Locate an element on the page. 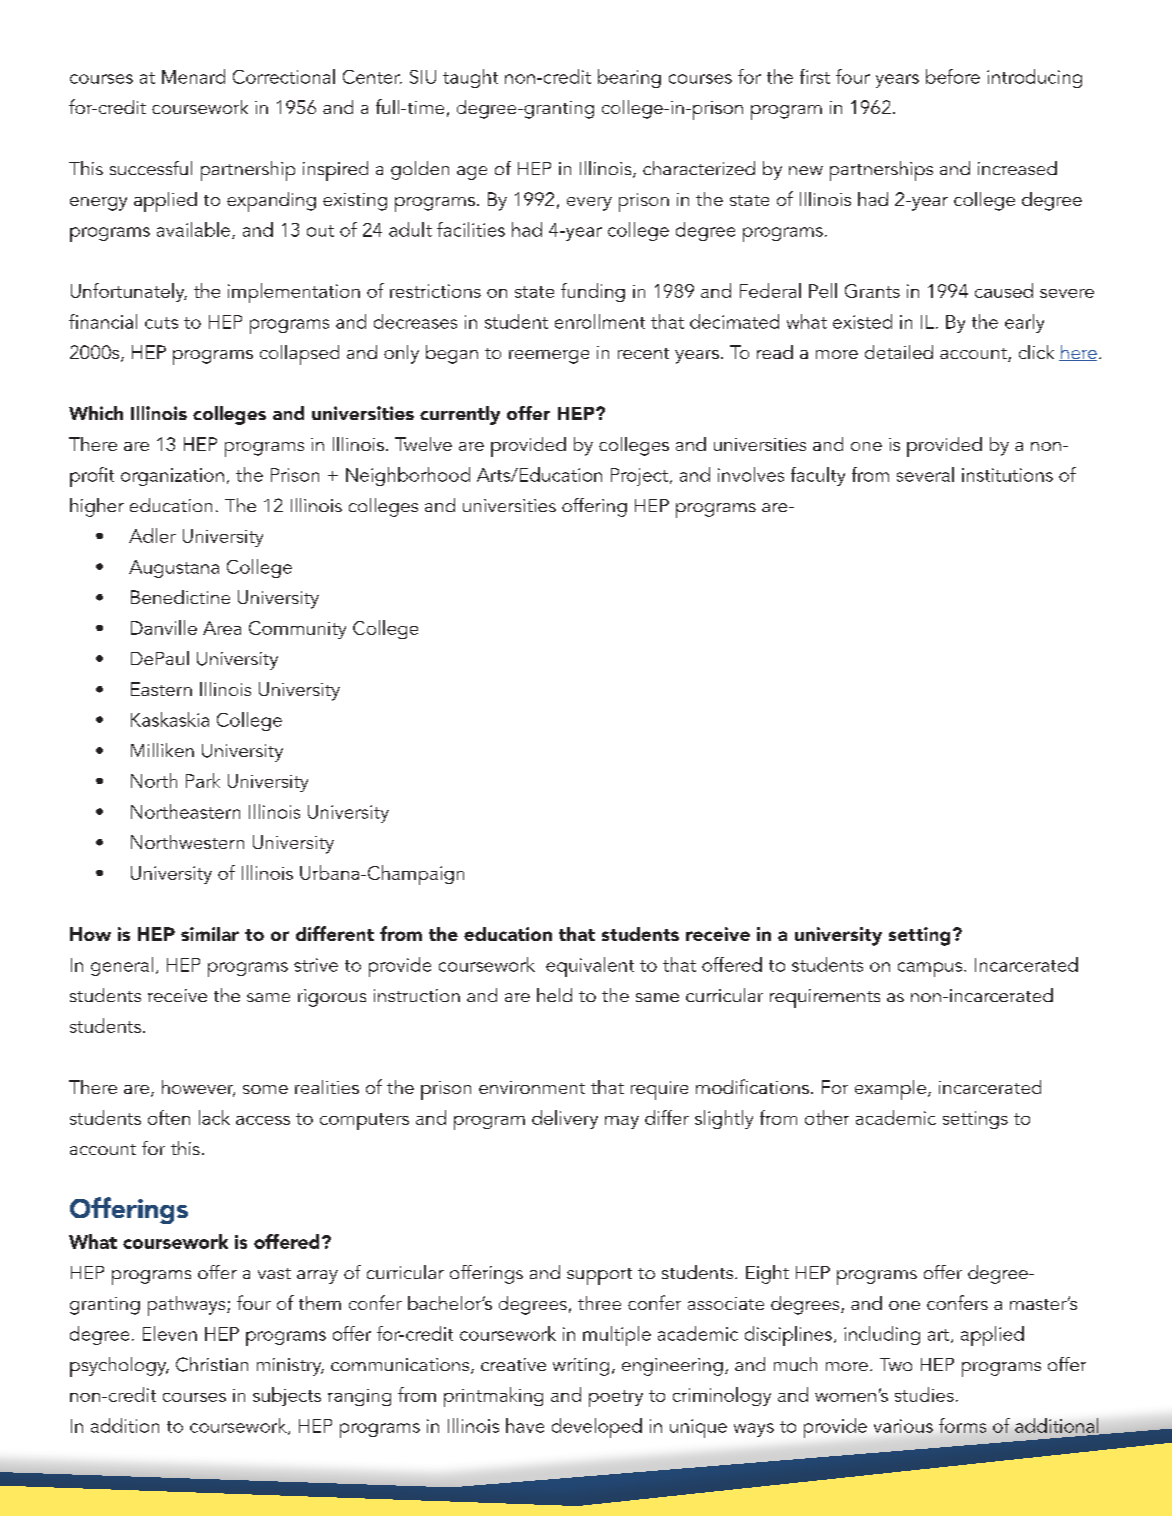 This page has width=1172, height=1516. Christian is located at coordinates (212, 1364).
